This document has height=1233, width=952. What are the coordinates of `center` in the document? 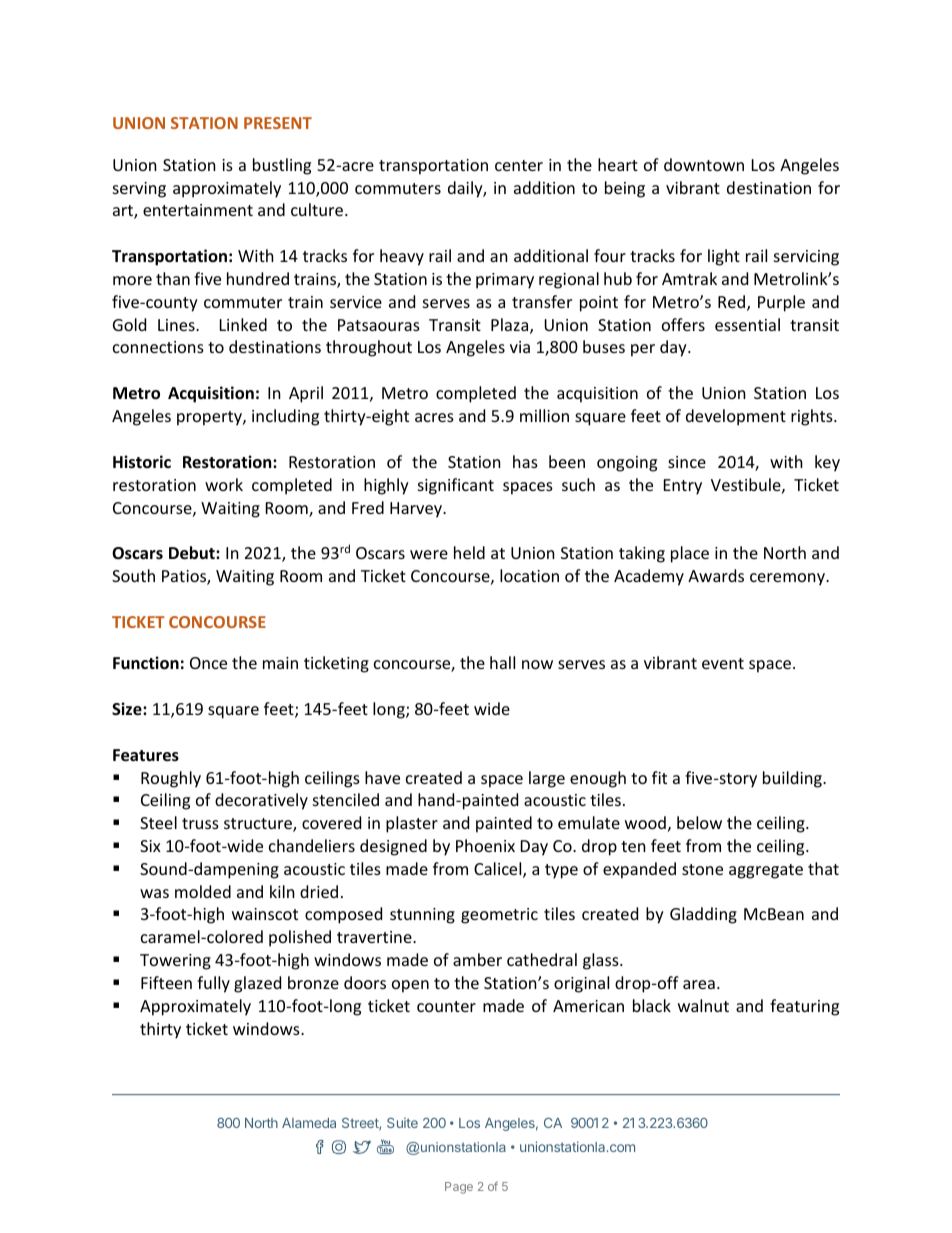 It's located at (519, 165).
